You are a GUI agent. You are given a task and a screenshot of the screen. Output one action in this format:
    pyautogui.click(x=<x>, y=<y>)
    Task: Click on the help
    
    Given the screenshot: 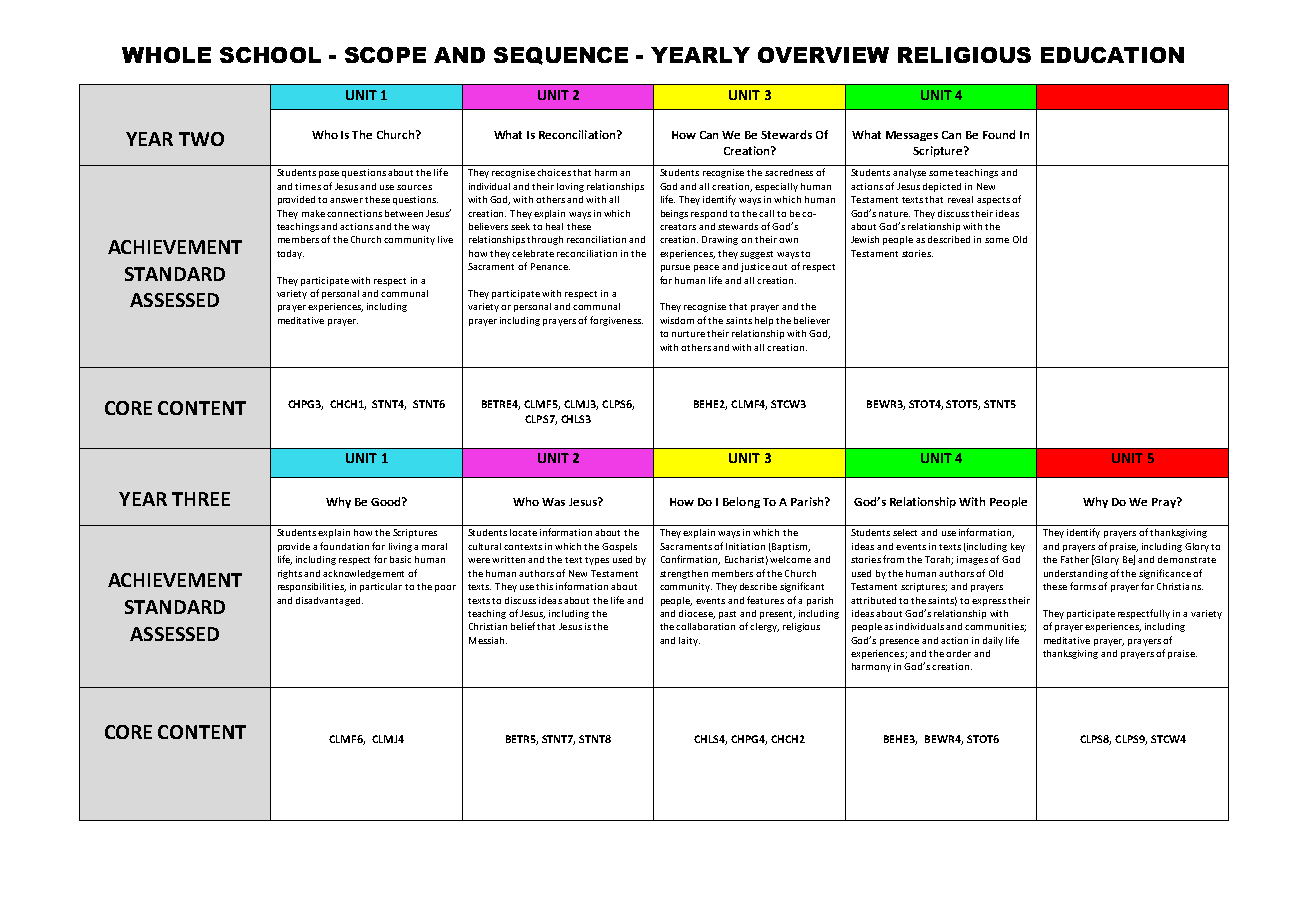 What is the action you would take?
    pyautogui.click(x=764, y=321)
